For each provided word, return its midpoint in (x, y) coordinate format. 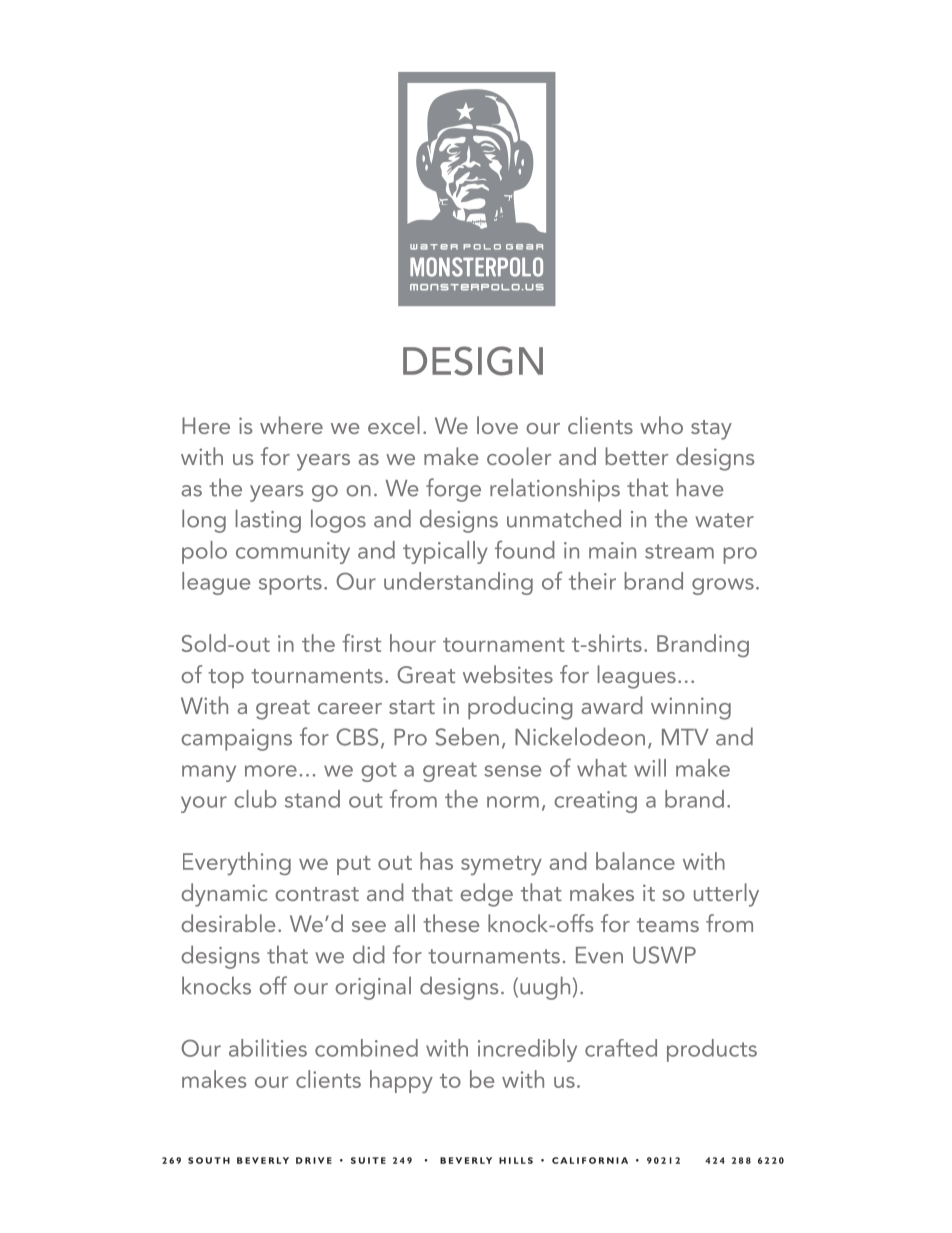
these (451, 923)
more (271, 771)
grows (723, 586)
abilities (268, 1048)
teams (668, 925)
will (650, 768)
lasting (268, 521)
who (661, 425)
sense (512, 771)
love (497, 425)
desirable (228, 923)
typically (445, 552)
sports (290, 585)
